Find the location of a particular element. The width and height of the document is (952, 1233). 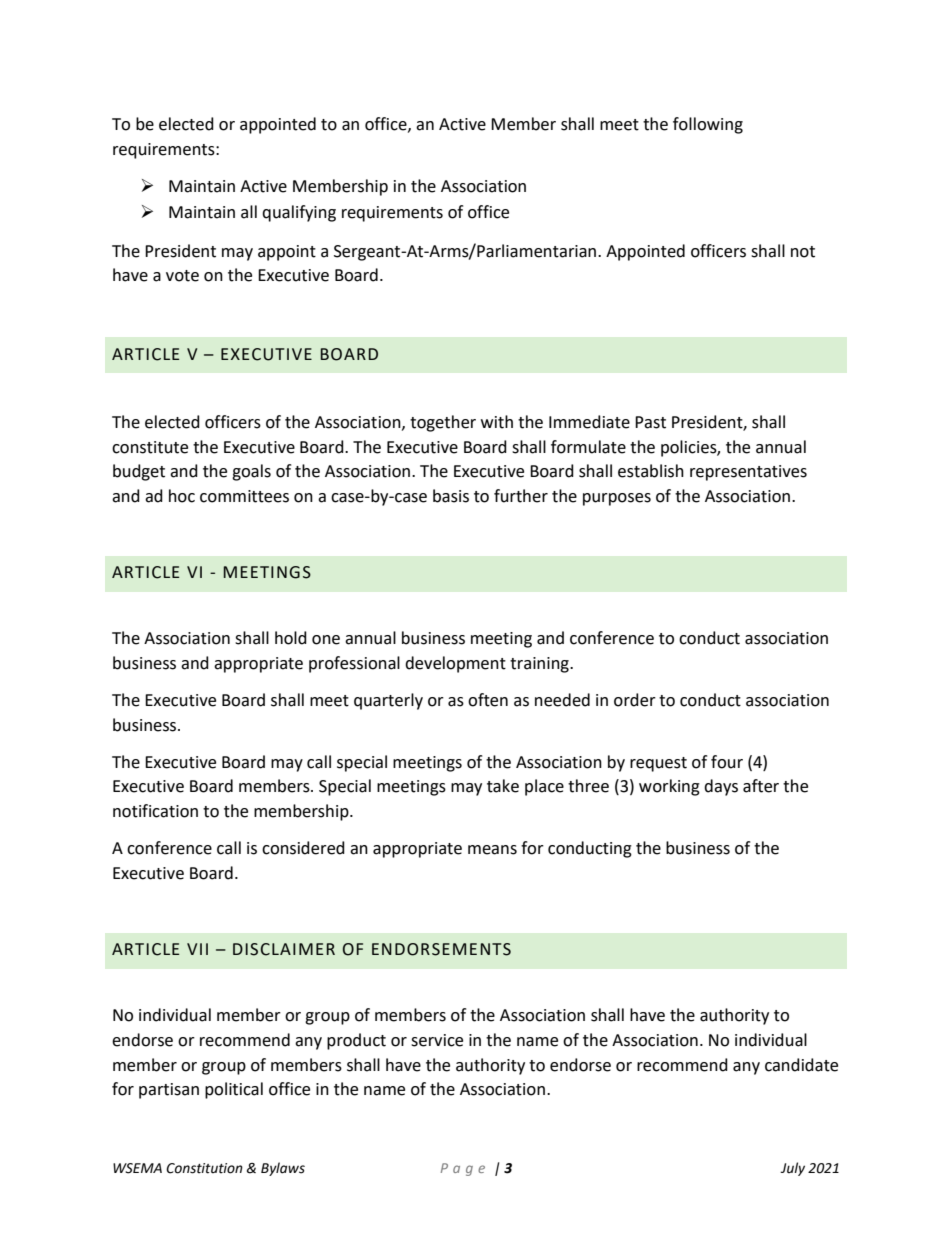

notification is located at coordinates (155, 811).
